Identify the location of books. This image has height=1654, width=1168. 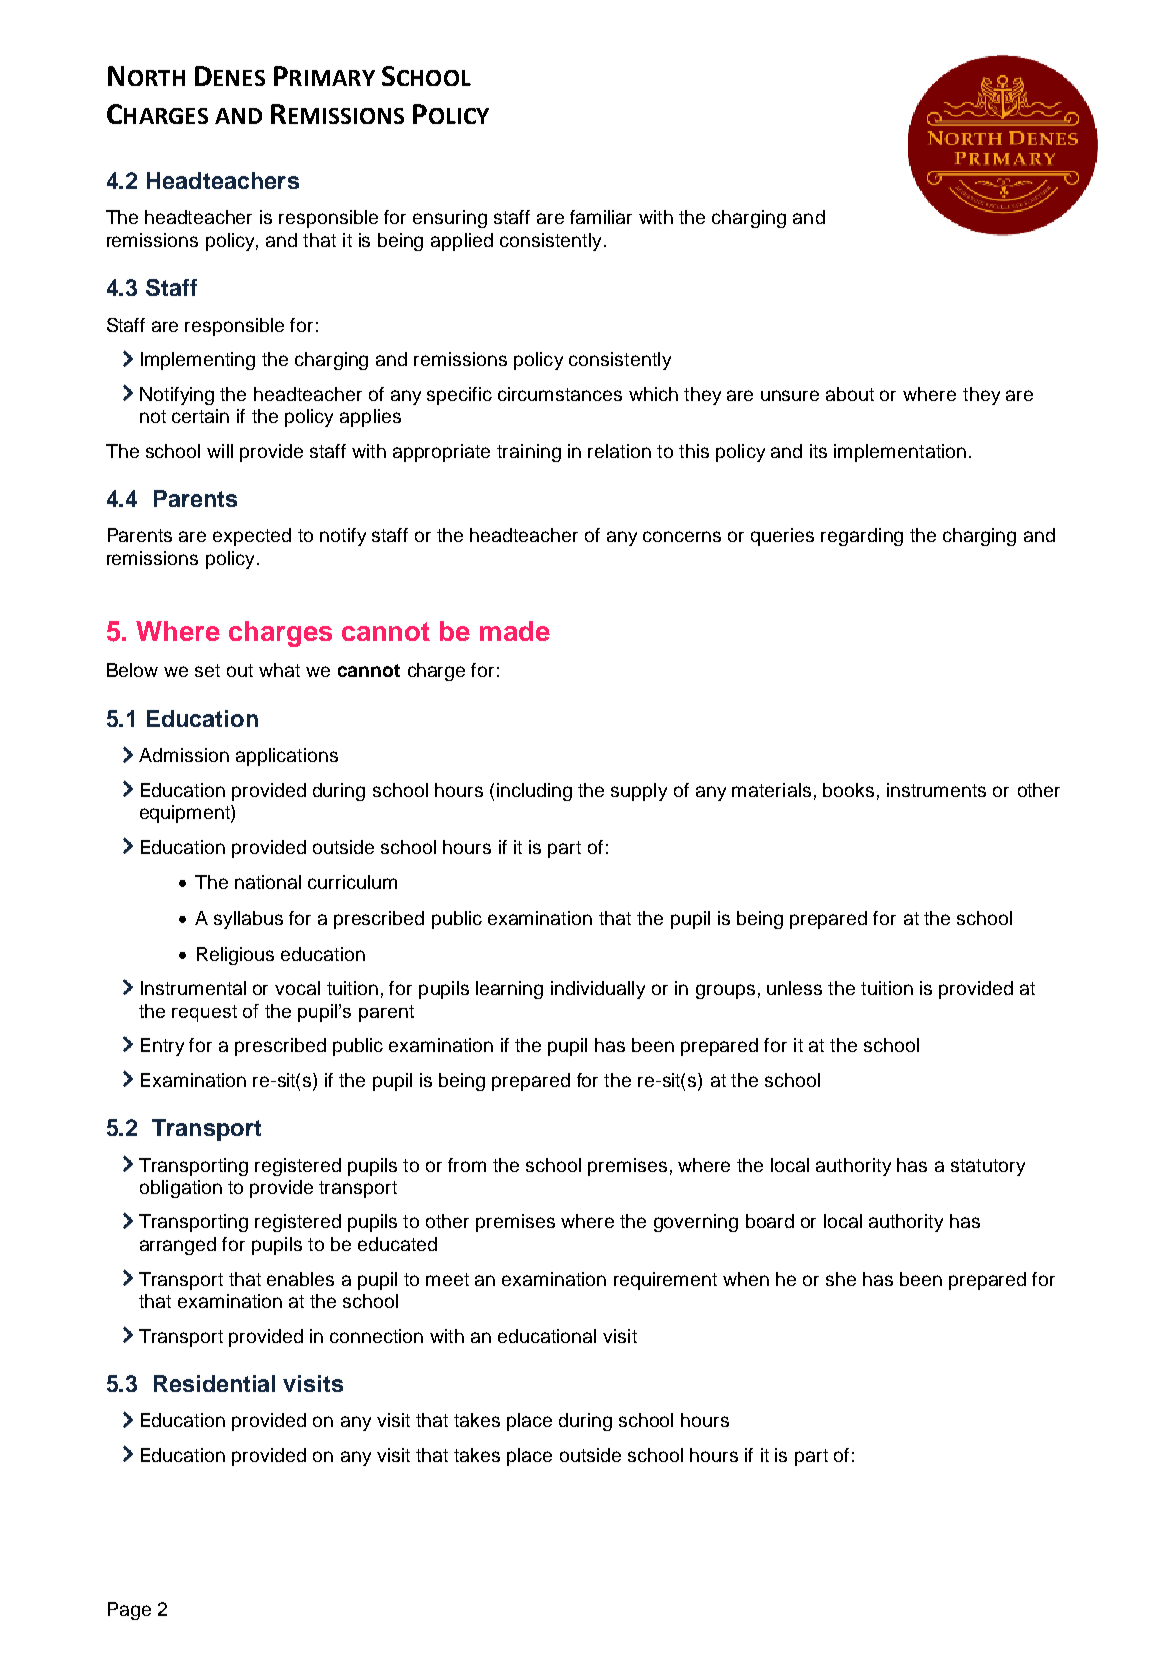
(848, 790).
